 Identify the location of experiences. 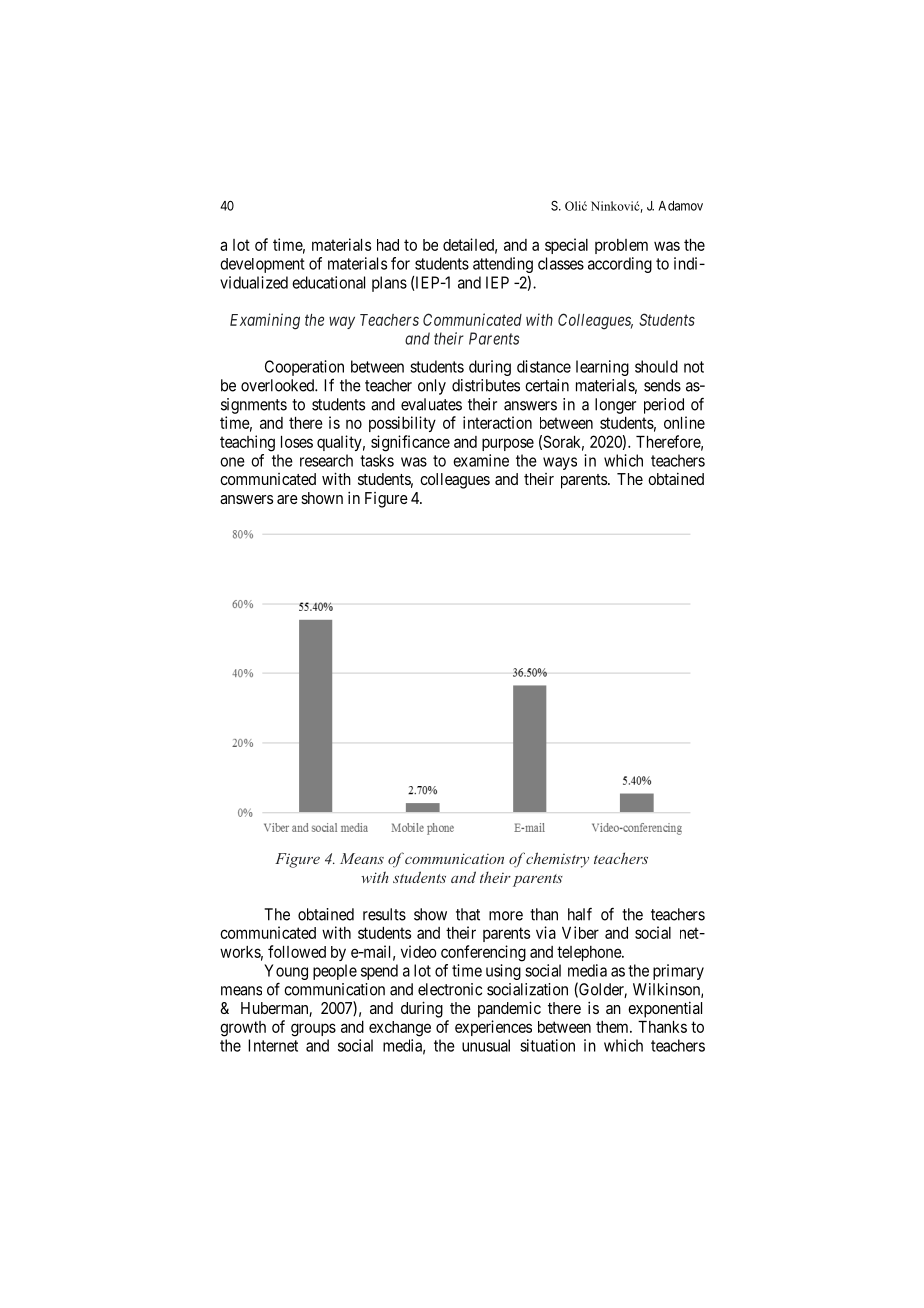
(493, 1028).
